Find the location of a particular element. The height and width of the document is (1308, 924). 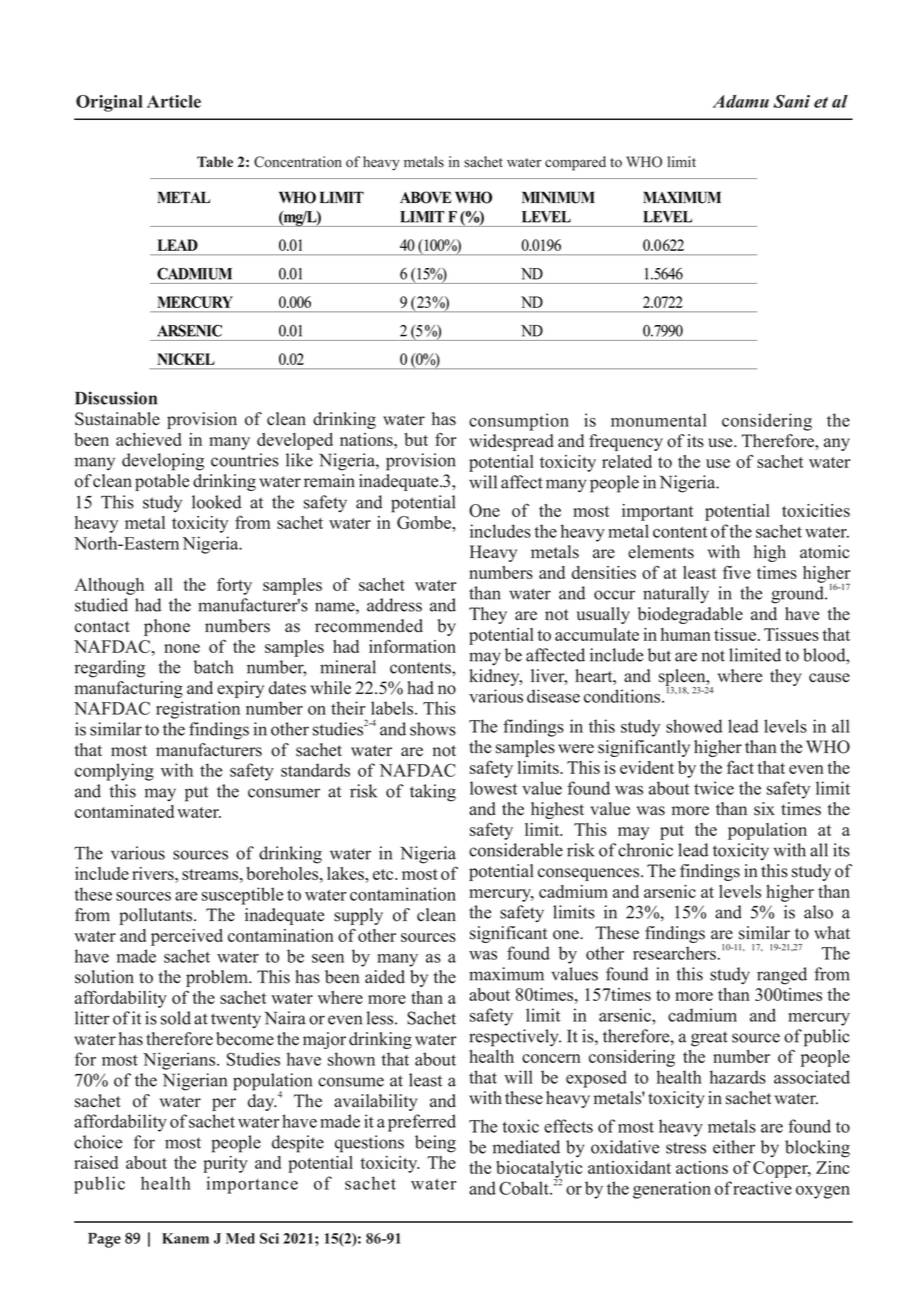

contaminated is located at coordinates (124, 811).
